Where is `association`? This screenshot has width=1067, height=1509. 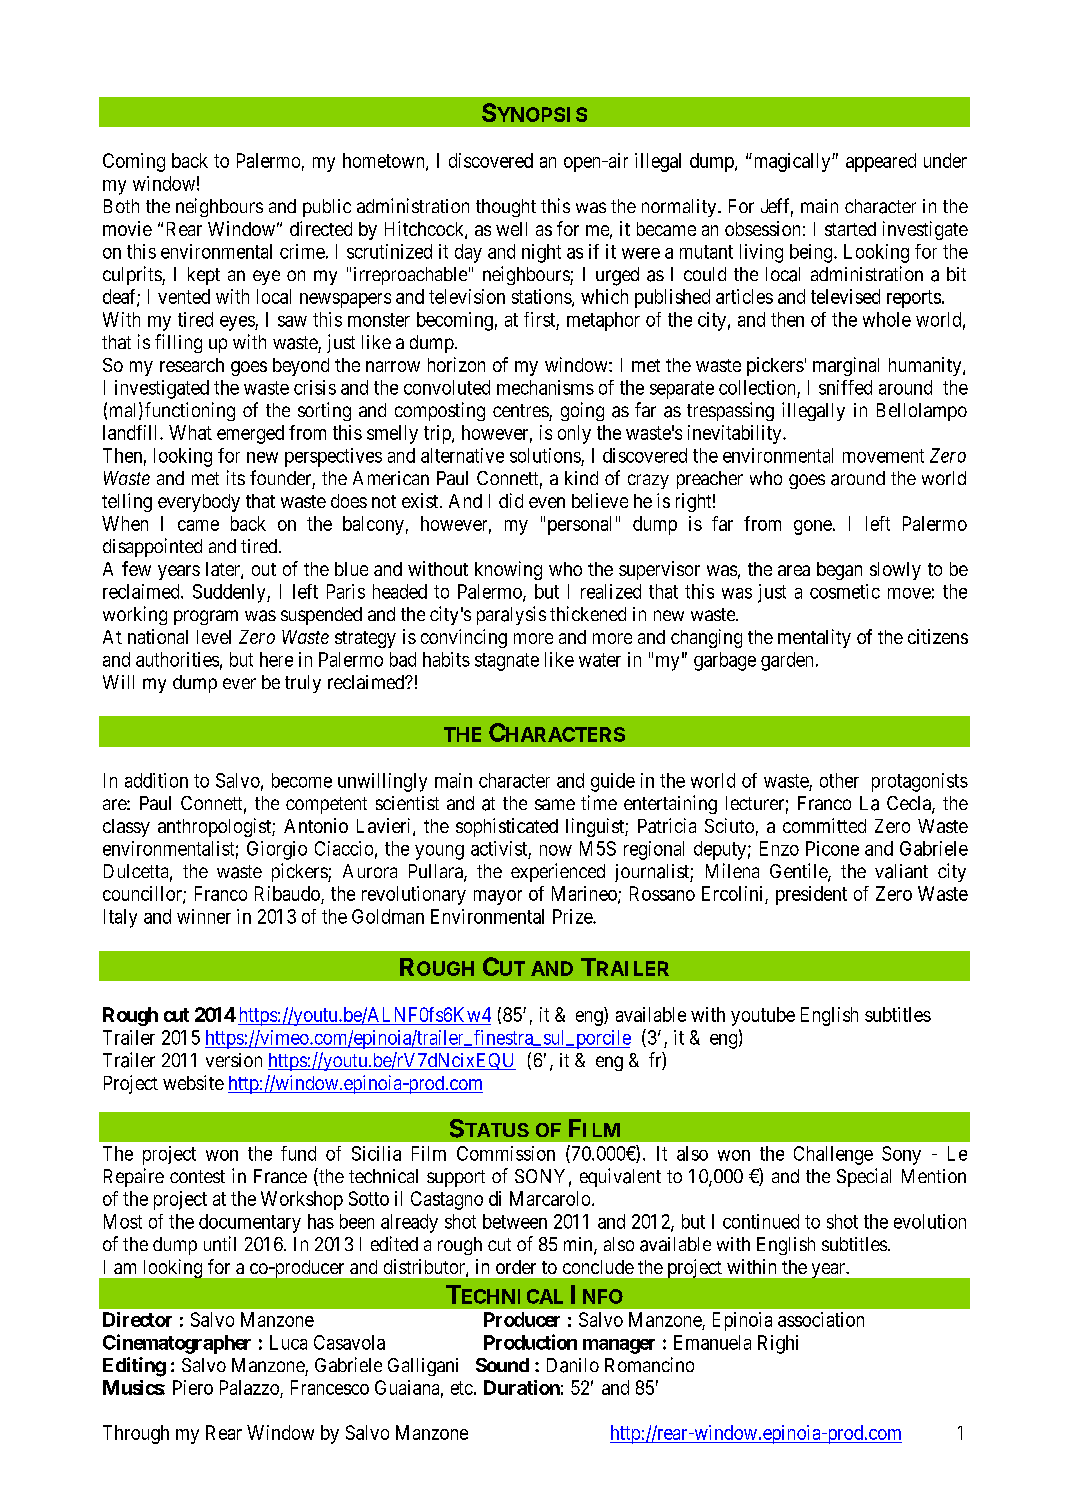
association is located at coordinates (821, 1319).
